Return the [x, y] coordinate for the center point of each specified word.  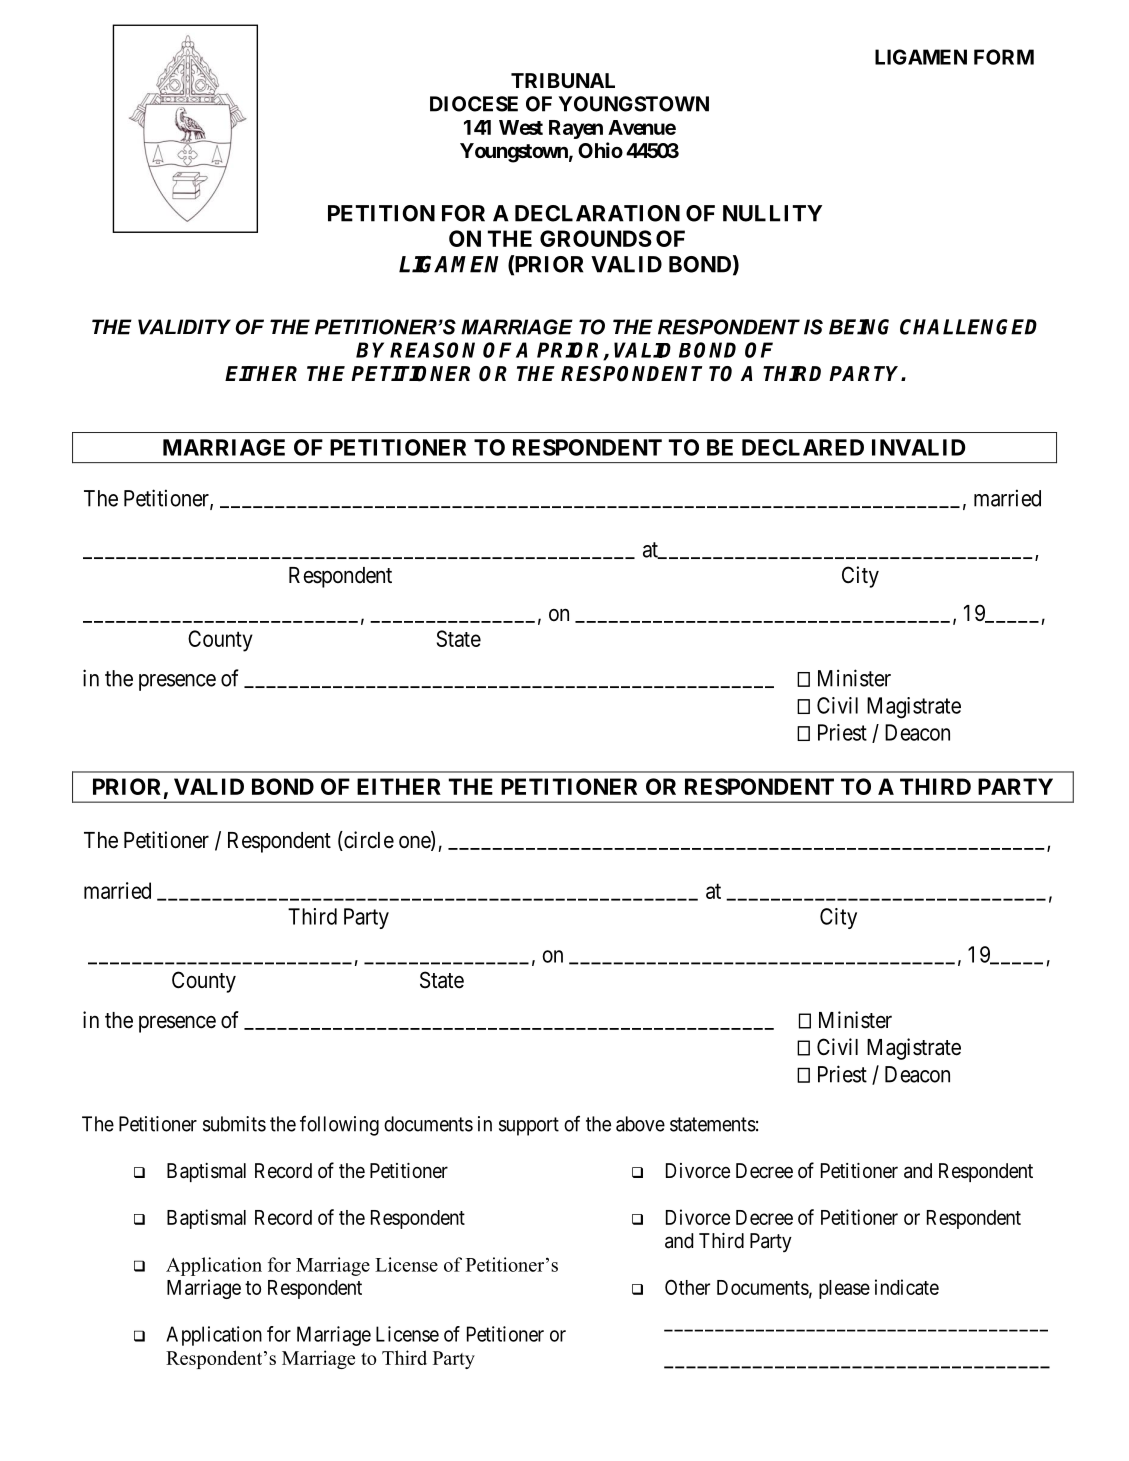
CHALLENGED [968, 327]
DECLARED [803, 447]
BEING [859, 327]
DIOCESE [474, 104]
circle [368, 841]
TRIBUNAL [563, 80]
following [339, 1125]
